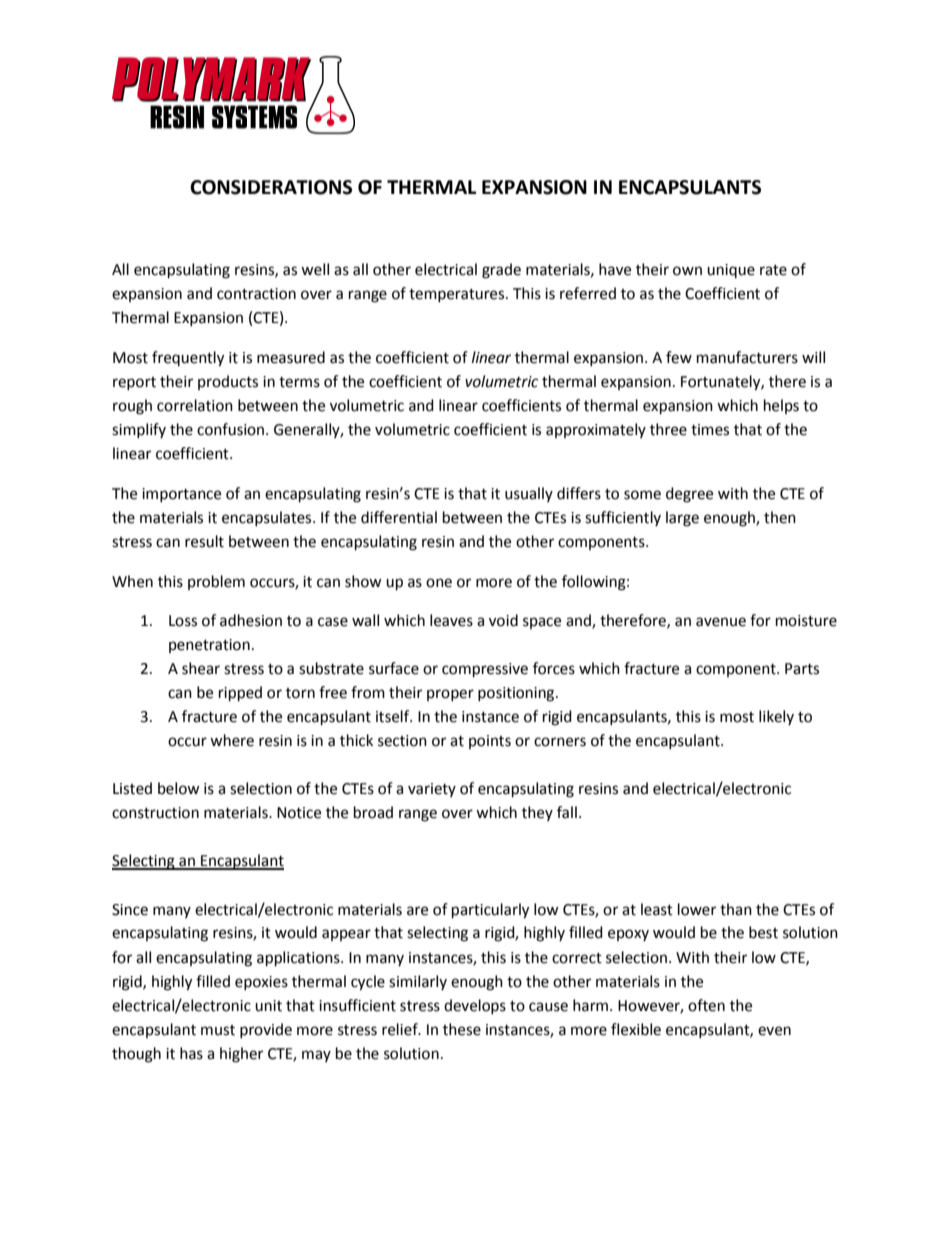 This screenshot has height=1233, width=952. What do you see at coordinates (271, 187) in the screenshot?
I see `CONSIDERATIONS` at bounding box center [271, 187].
